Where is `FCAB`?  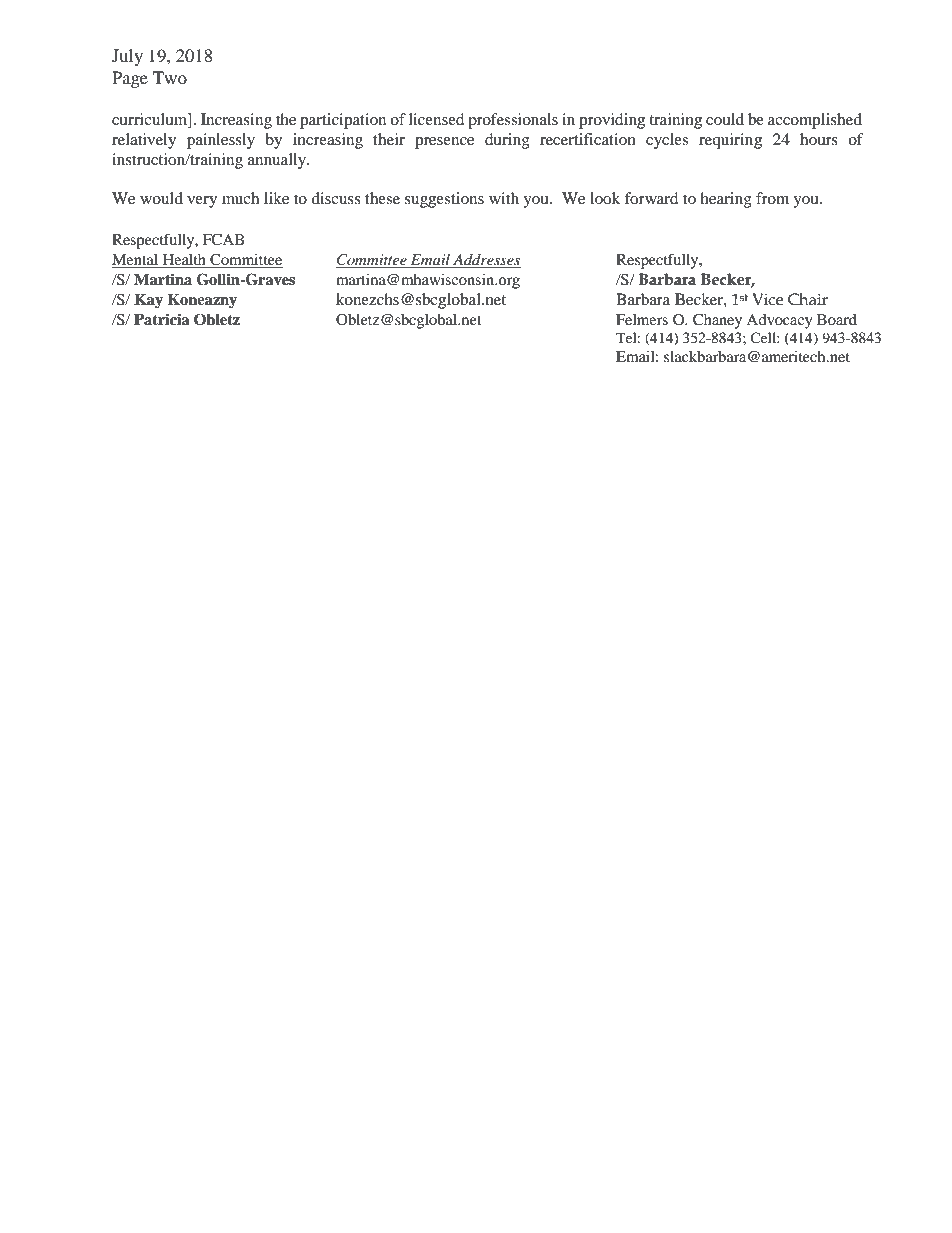
FCAB is located at coordinates (223, 240).
